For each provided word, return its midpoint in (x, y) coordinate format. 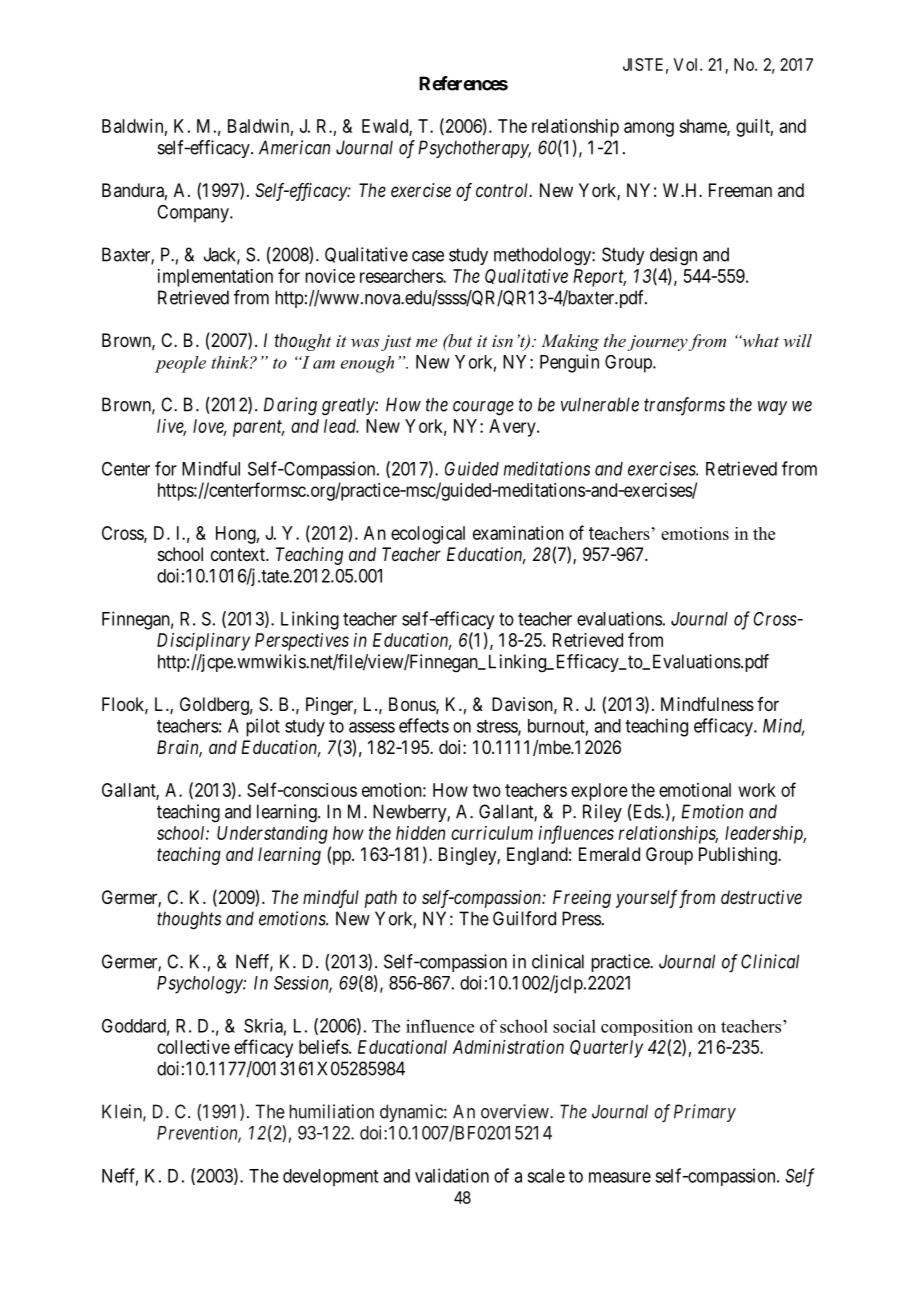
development (330, 1178)
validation (452, 1175)
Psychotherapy (474, 149)
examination (518, 533)
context (239, 554)
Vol (687, 64)
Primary (705, 1113)
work (757, 790)
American (294, 147)
